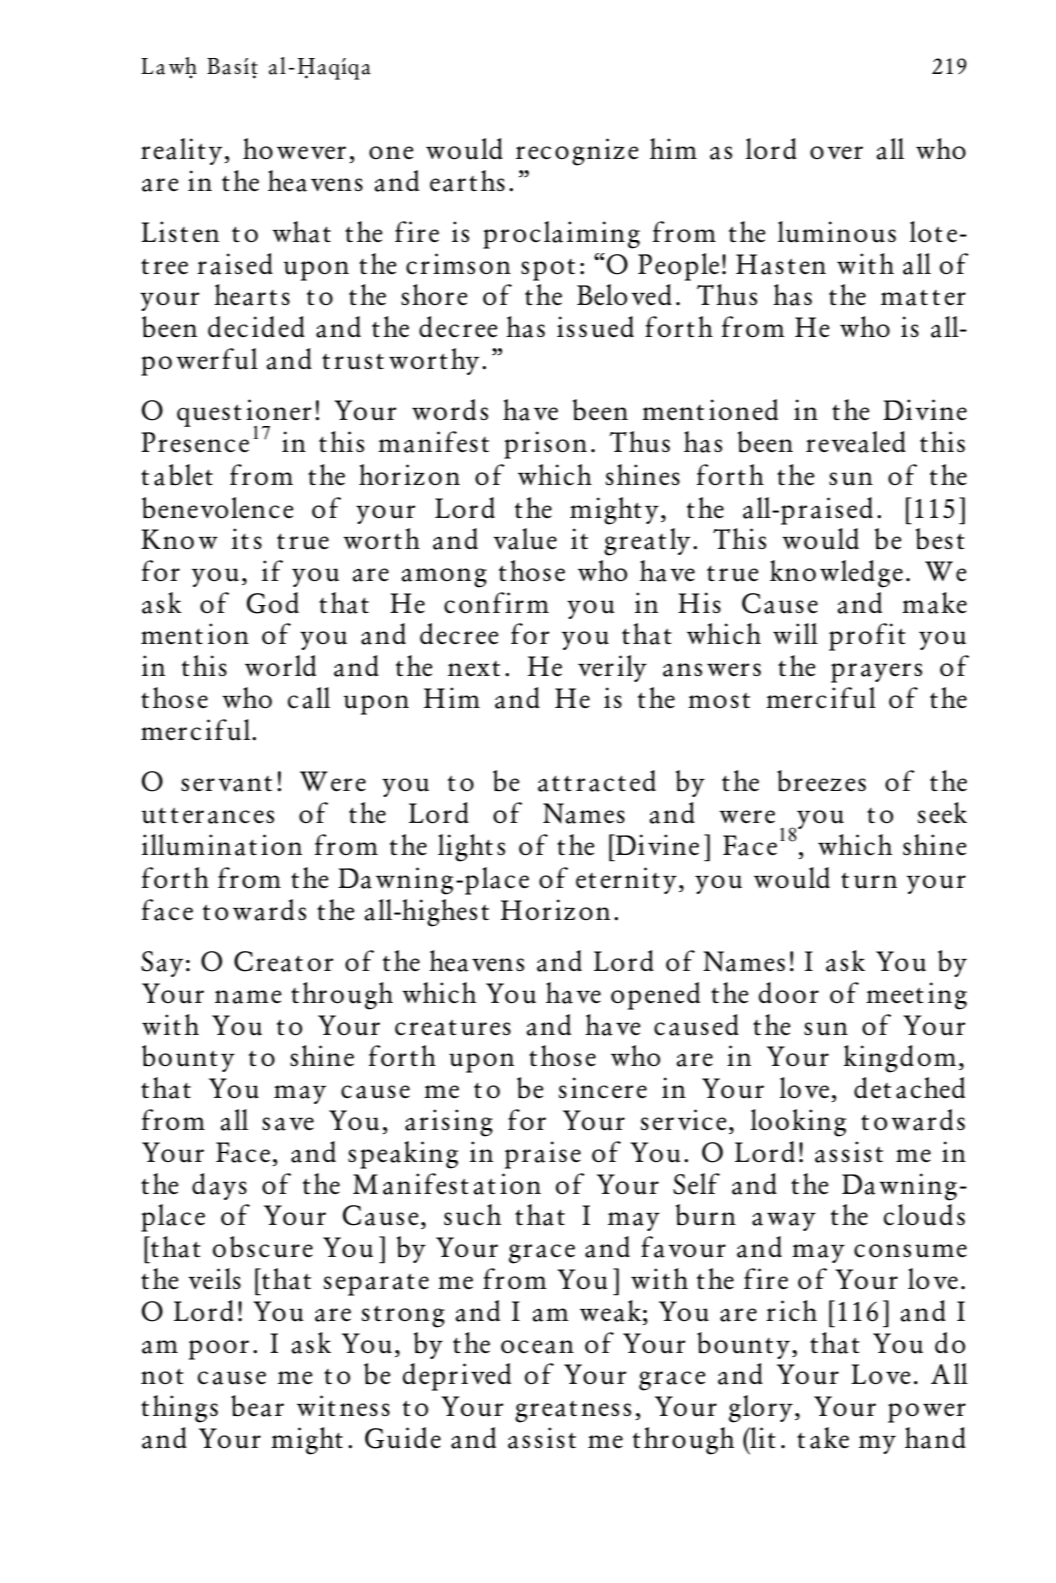 The image size is (1056, 1583). I want to click on recognize, so click(577, 152).
